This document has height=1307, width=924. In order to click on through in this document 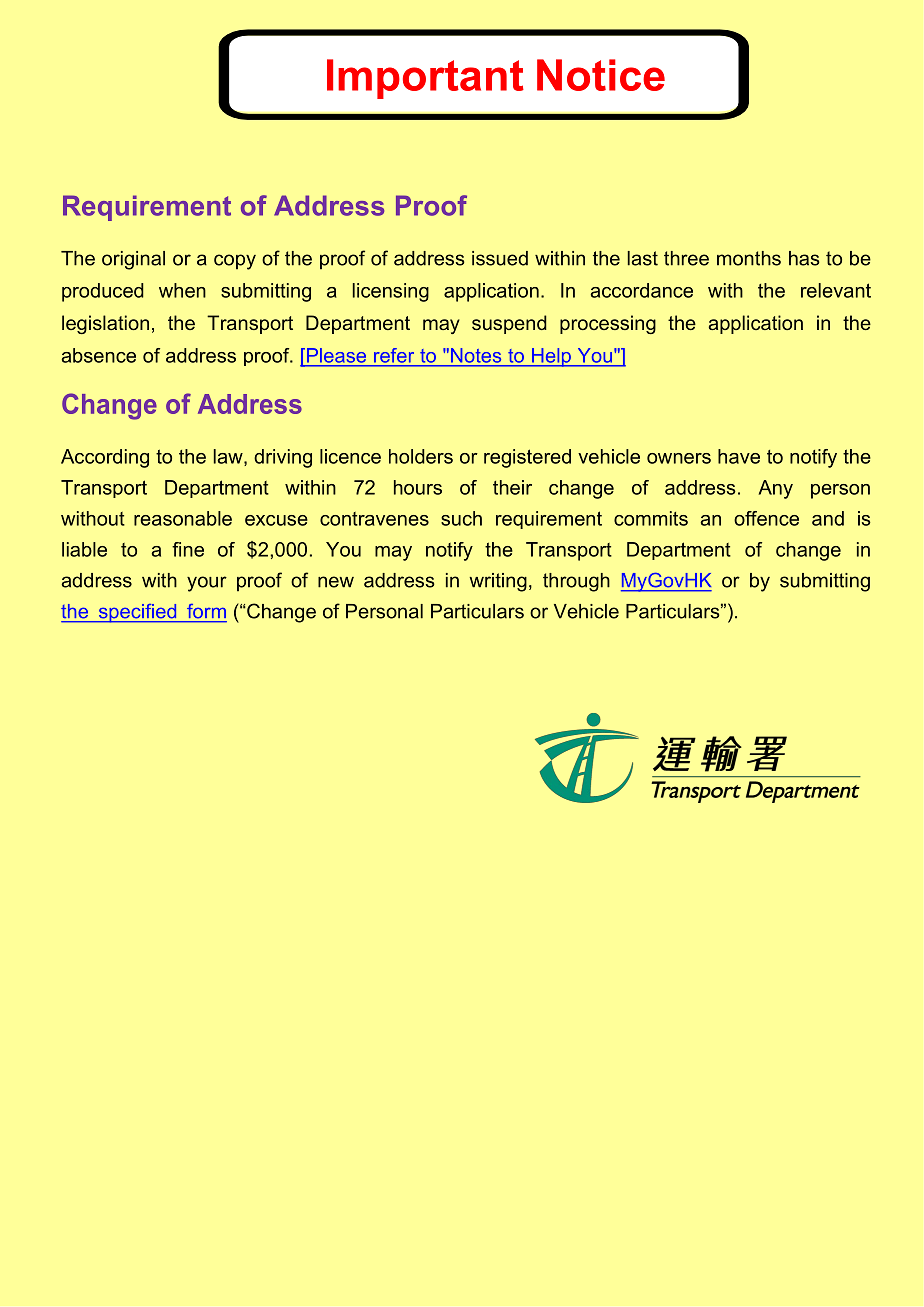, I will do `click(576, 582)`.
